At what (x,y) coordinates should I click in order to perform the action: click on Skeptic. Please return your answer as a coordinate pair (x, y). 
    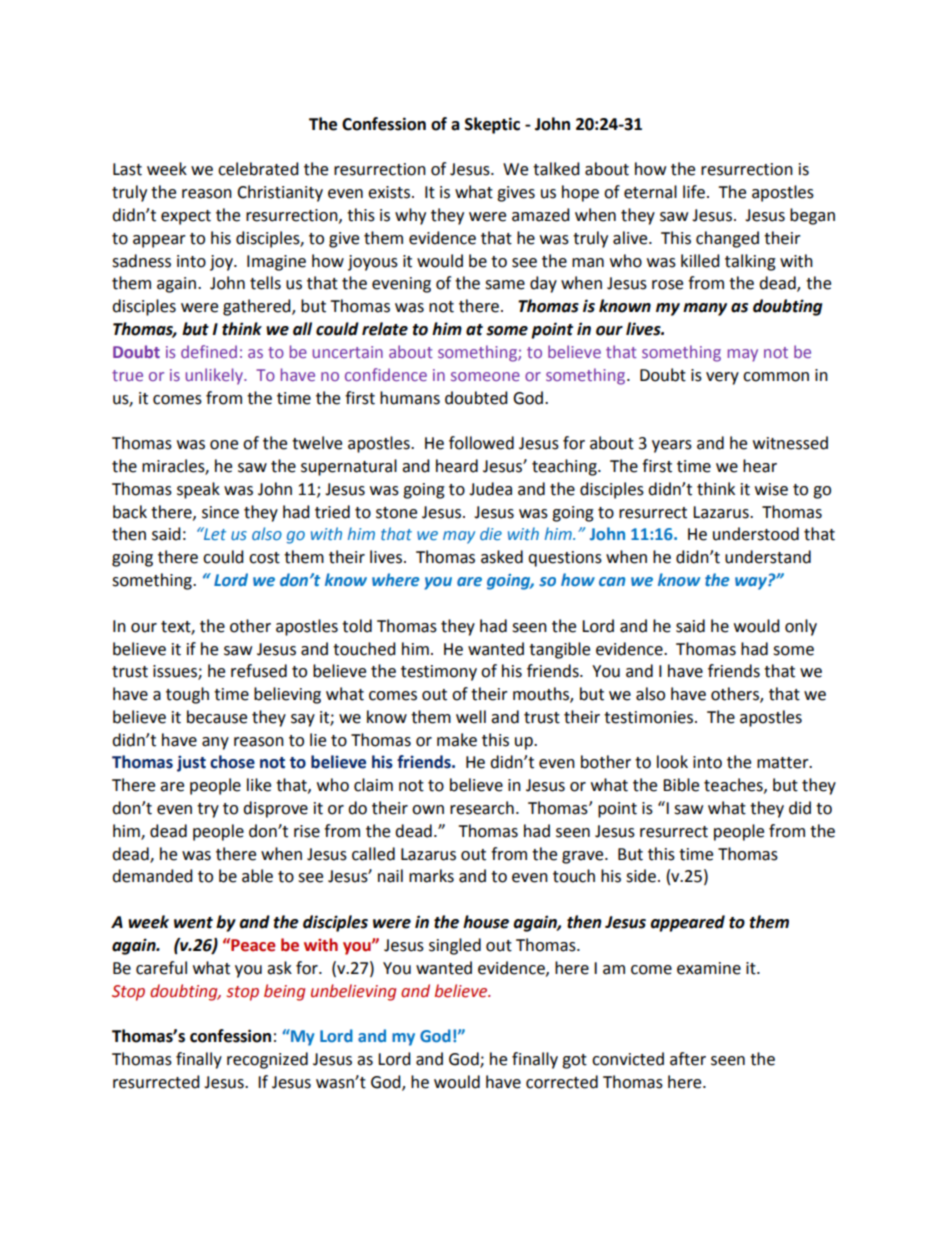
    Looking at the image, I should click on (492, 125).
